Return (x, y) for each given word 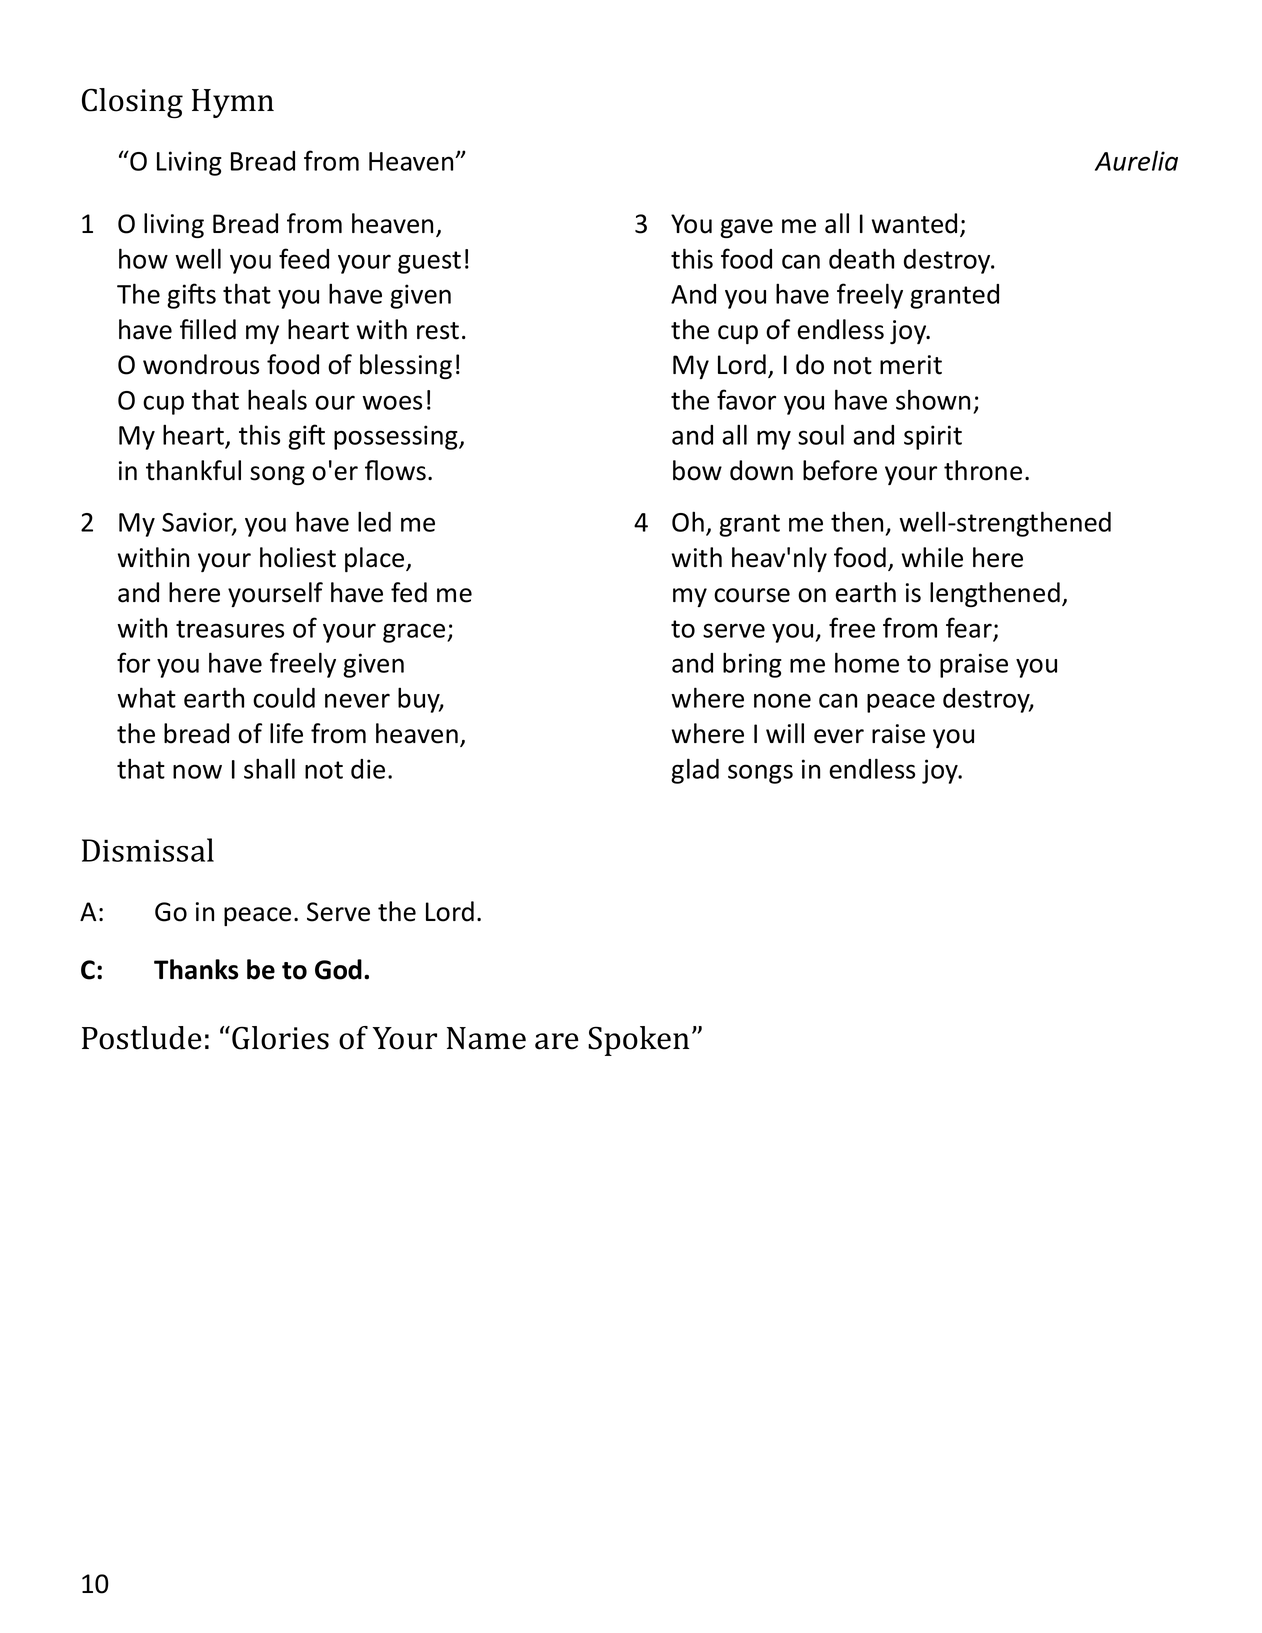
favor (746, 399)
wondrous (201, 364)
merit (911, 365)
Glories (280, 1038)
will (785, 733)
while (932, 557)
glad (695, 771)
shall (269, 768)
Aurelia (1136, 160)
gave (746, 228)
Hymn (233, 103)
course (752, 595)
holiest (298, 557)
